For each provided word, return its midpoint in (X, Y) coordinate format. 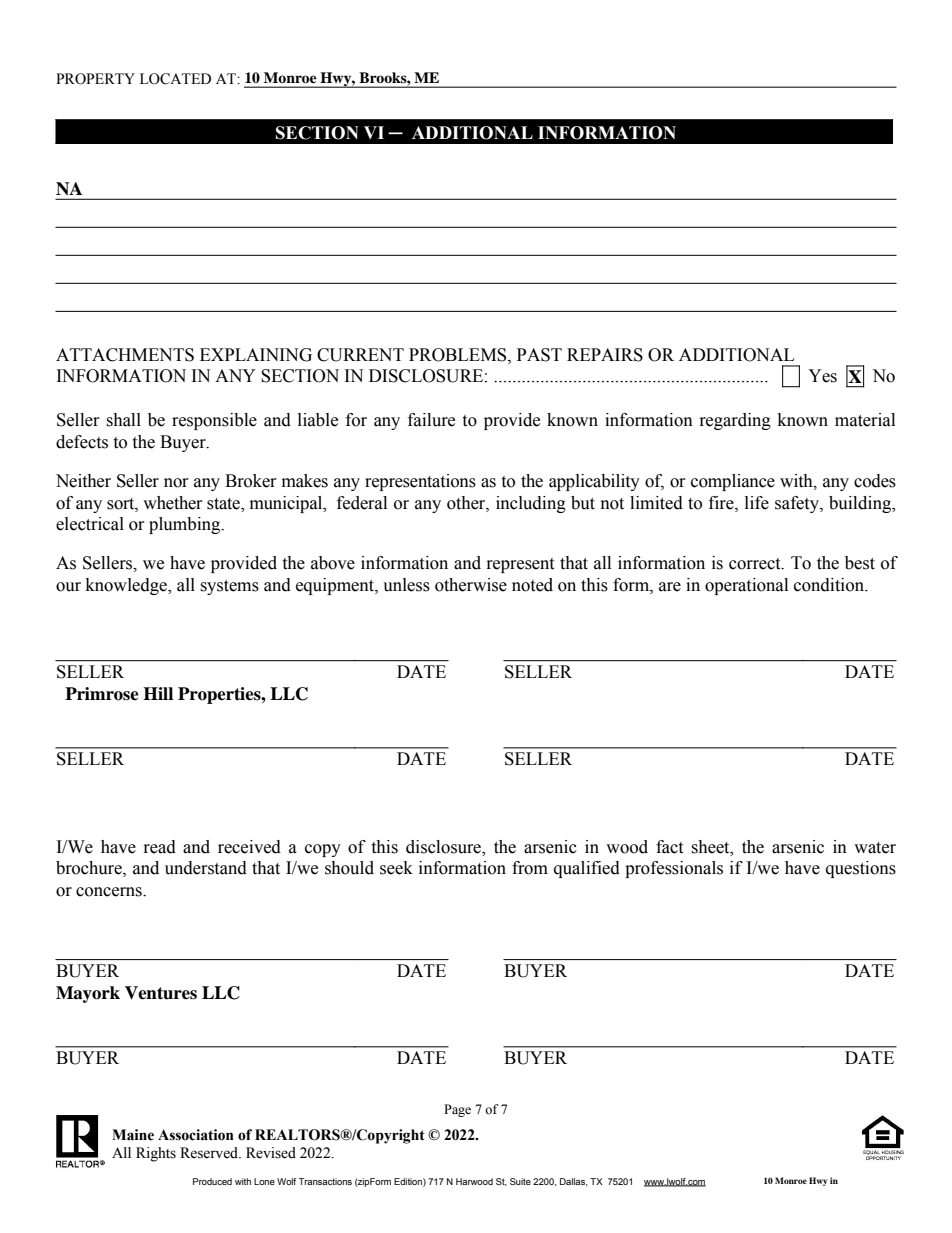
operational (746, 586)
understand (206, 868)
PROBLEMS (459, 355)
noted (532, 585)
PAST (539, 355)
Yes (822, 376)
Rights (156, 1154)
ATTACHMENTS (125, 355)
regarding (735, 421)
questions (861, 869)
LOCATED (175, 79)
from (530, 868)
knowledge (127, 586)
